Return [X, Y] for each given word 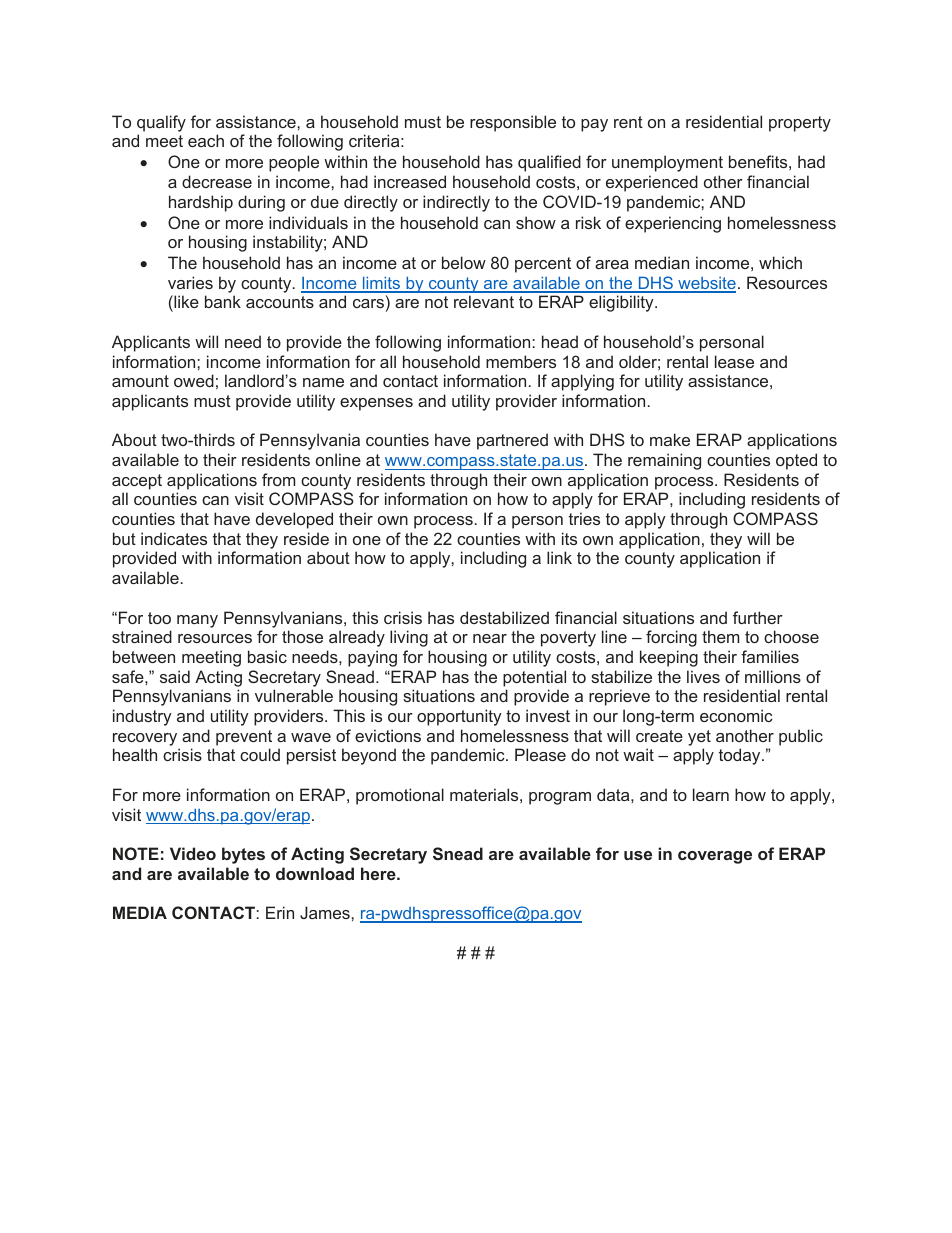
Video [193, 853]
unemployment [667, 163]
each [206, 140]
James [326, 912]
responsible [513, 123]
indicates [174, 538]
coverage [715, 857]
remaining [664, 461]
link [559, 557]
